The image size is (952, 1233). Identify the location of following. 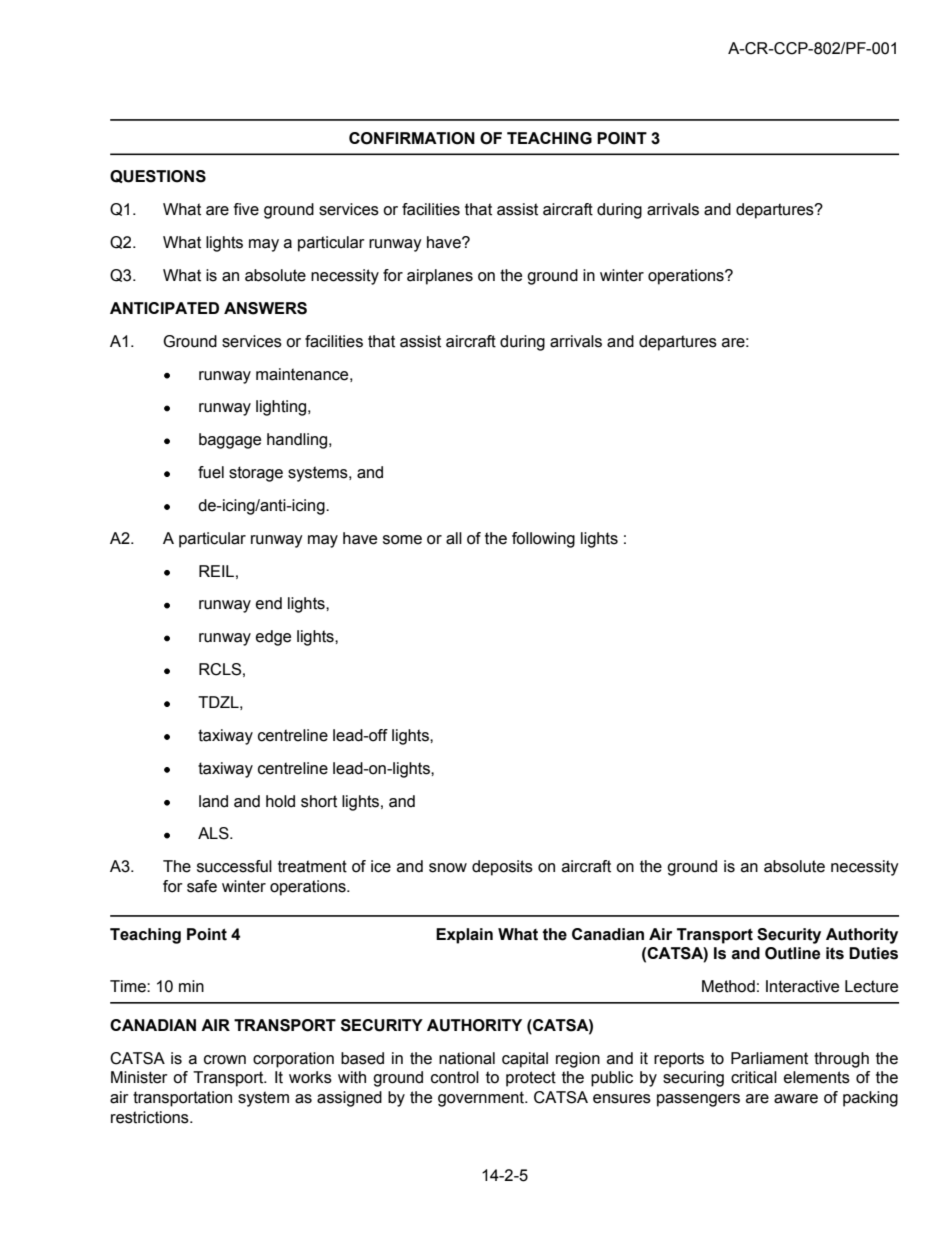
(543, 540).
